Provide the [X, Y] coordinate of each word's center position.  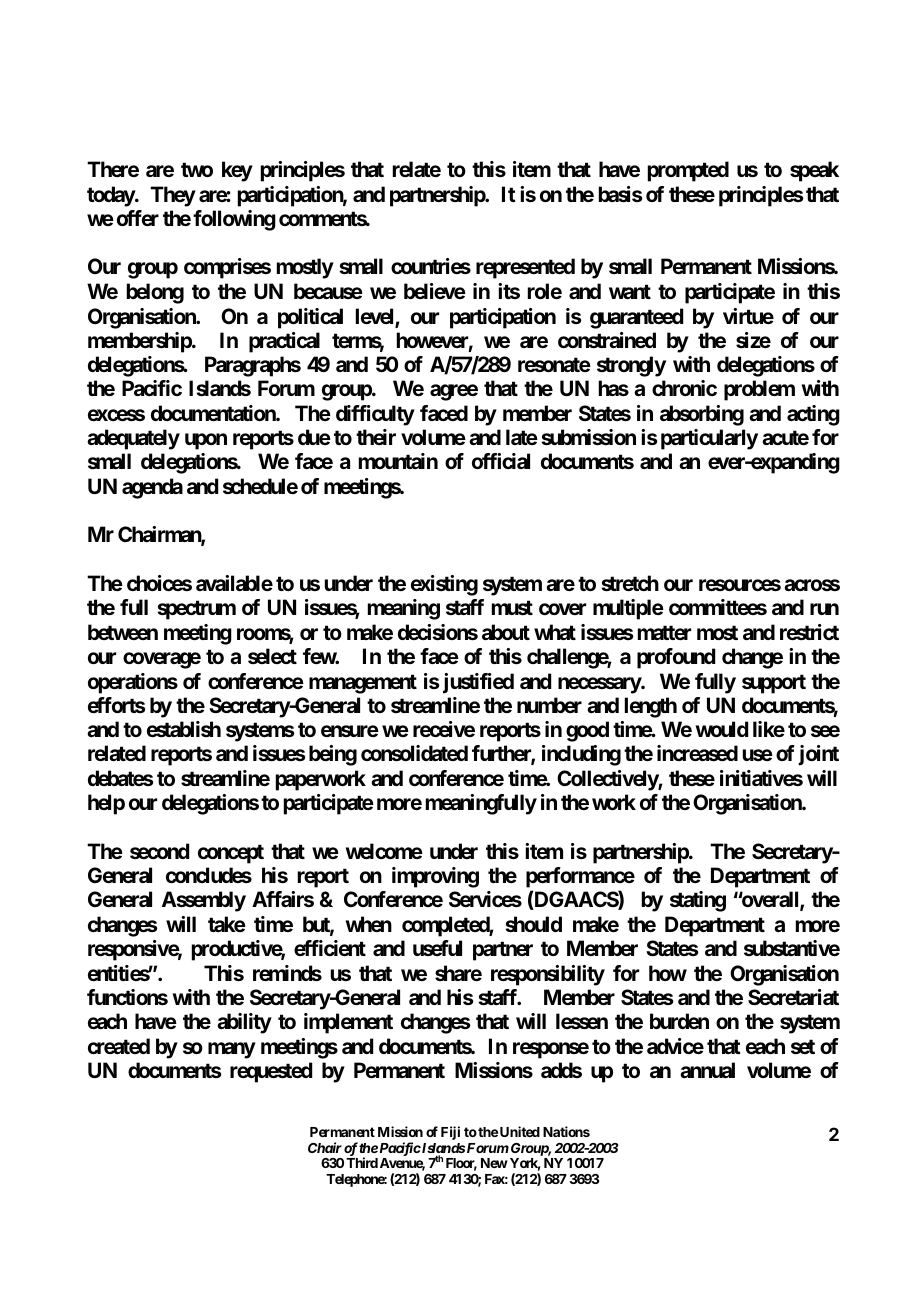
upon [206, 441]
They [173, 196]
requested [271, 1072]
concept [231, 854]
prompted [688, 171]
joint [818, 755]
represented [525, 268]
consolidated [414, 753]
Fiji [450, 1133]
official [501, 461]
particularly [709, 439]
